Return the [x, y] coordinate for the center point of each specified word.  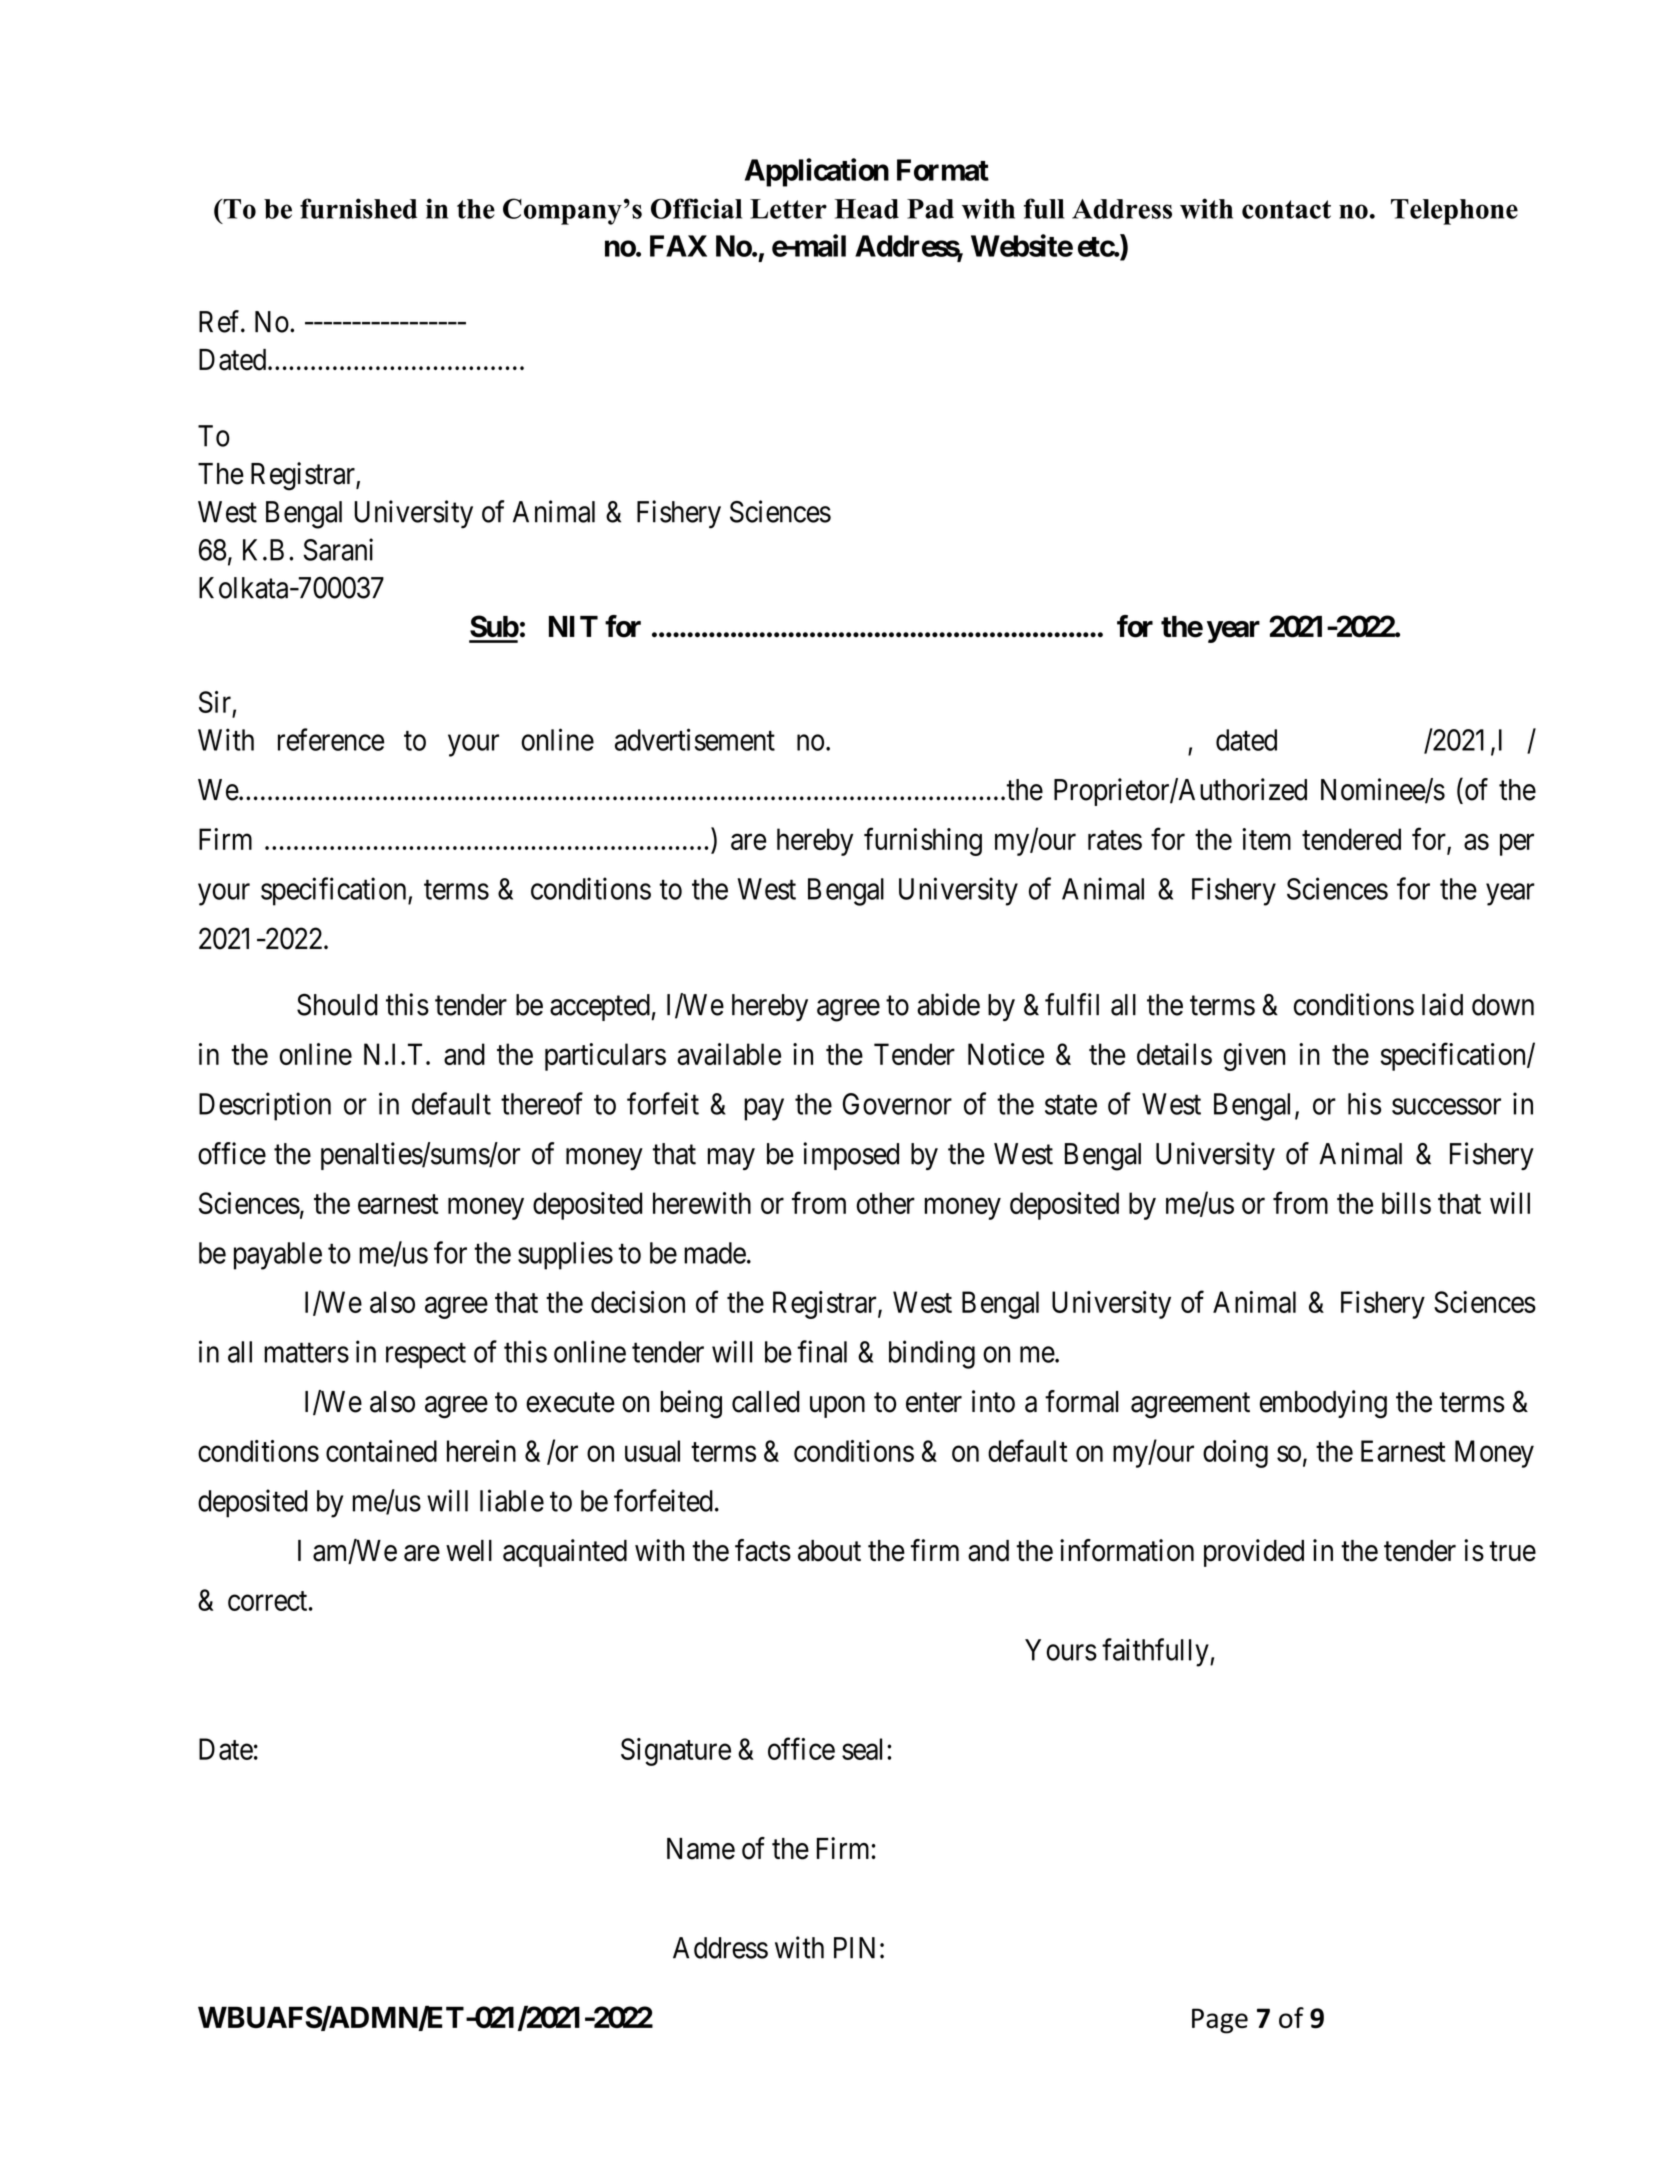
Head [866, 209]
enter [934, 1403]
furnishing [923, 841]
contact [1286, 209]
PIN [854, 1948]
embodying [1323, 1404]
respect [426, 1356]
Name [701, 1849]
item [1266, 839]
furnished [358, 208]
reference [331, 739]
